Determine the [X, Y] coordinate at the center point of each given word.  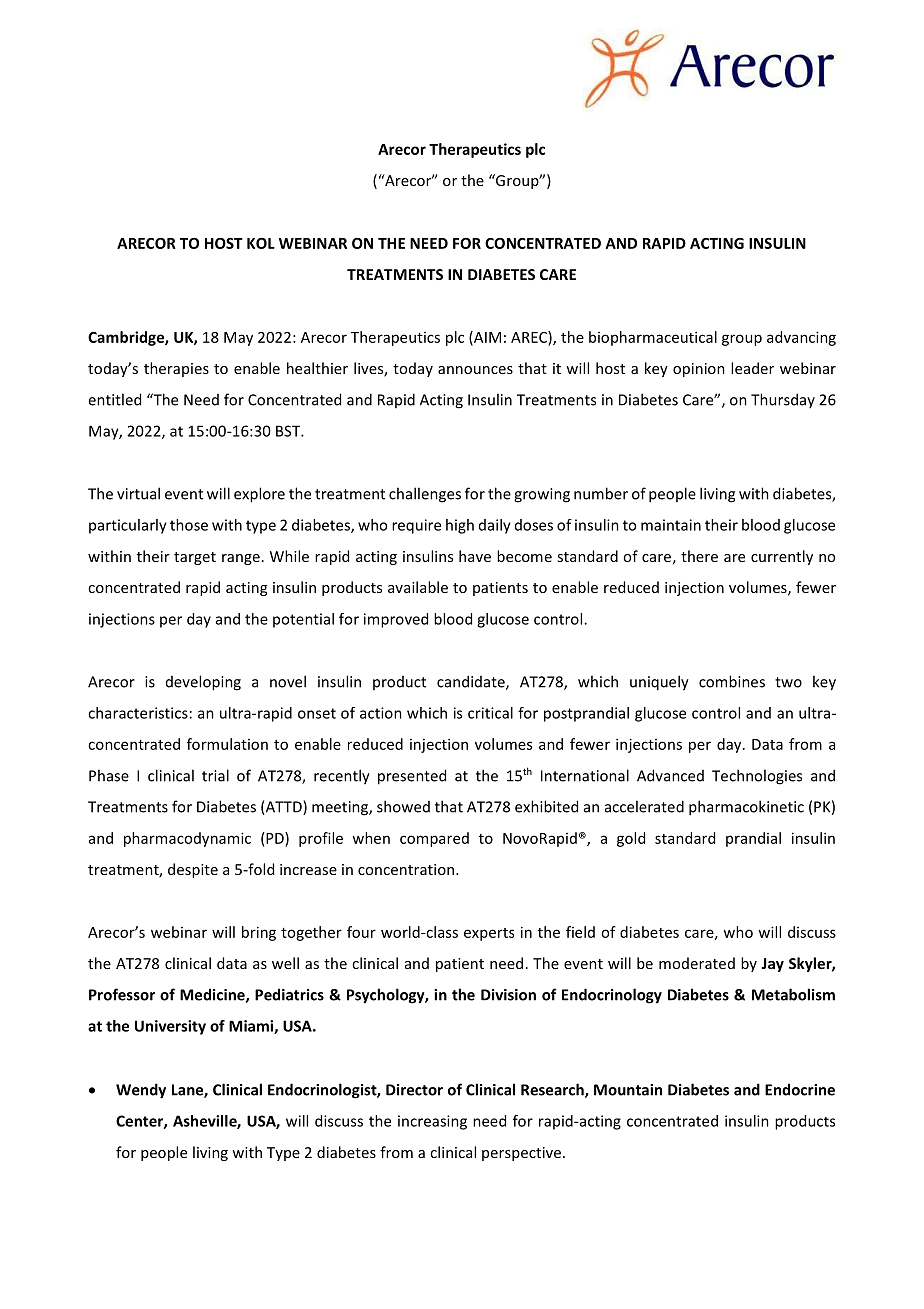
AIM [486, 338]
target [195, 558]
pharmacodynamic [187, 839]
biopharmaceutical [653, 338]
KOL [261, 243]
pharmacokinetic [746, 808]
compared [434, 839]
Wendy [141, 1091]
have [475, 556]
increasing [432, 1122]
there [699, 556]
